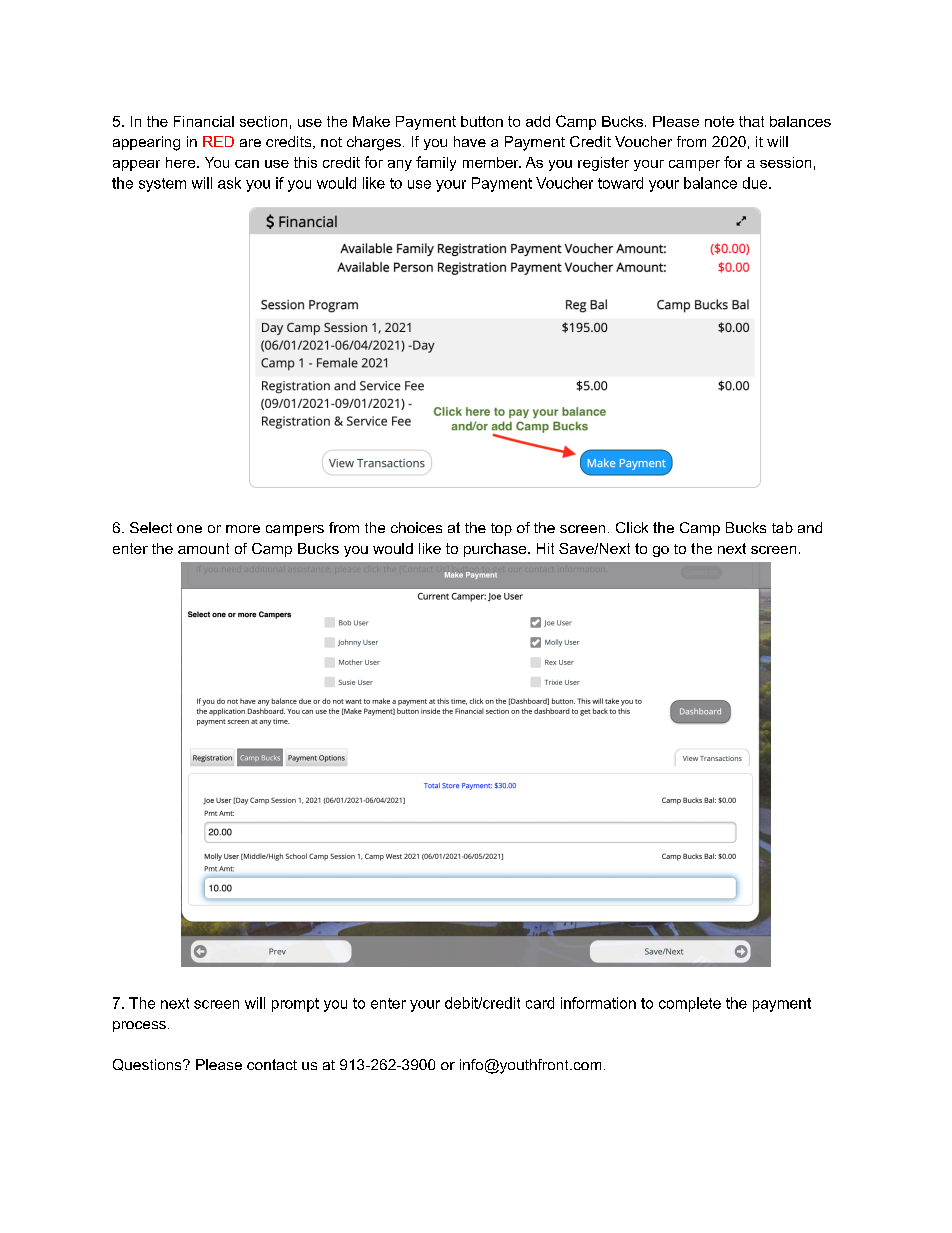 This screenshot has width=952, height=1233. What do you see at coordinates (203, 548) in the screenshot?
I see `amount` at bounding box center [203, 548].
